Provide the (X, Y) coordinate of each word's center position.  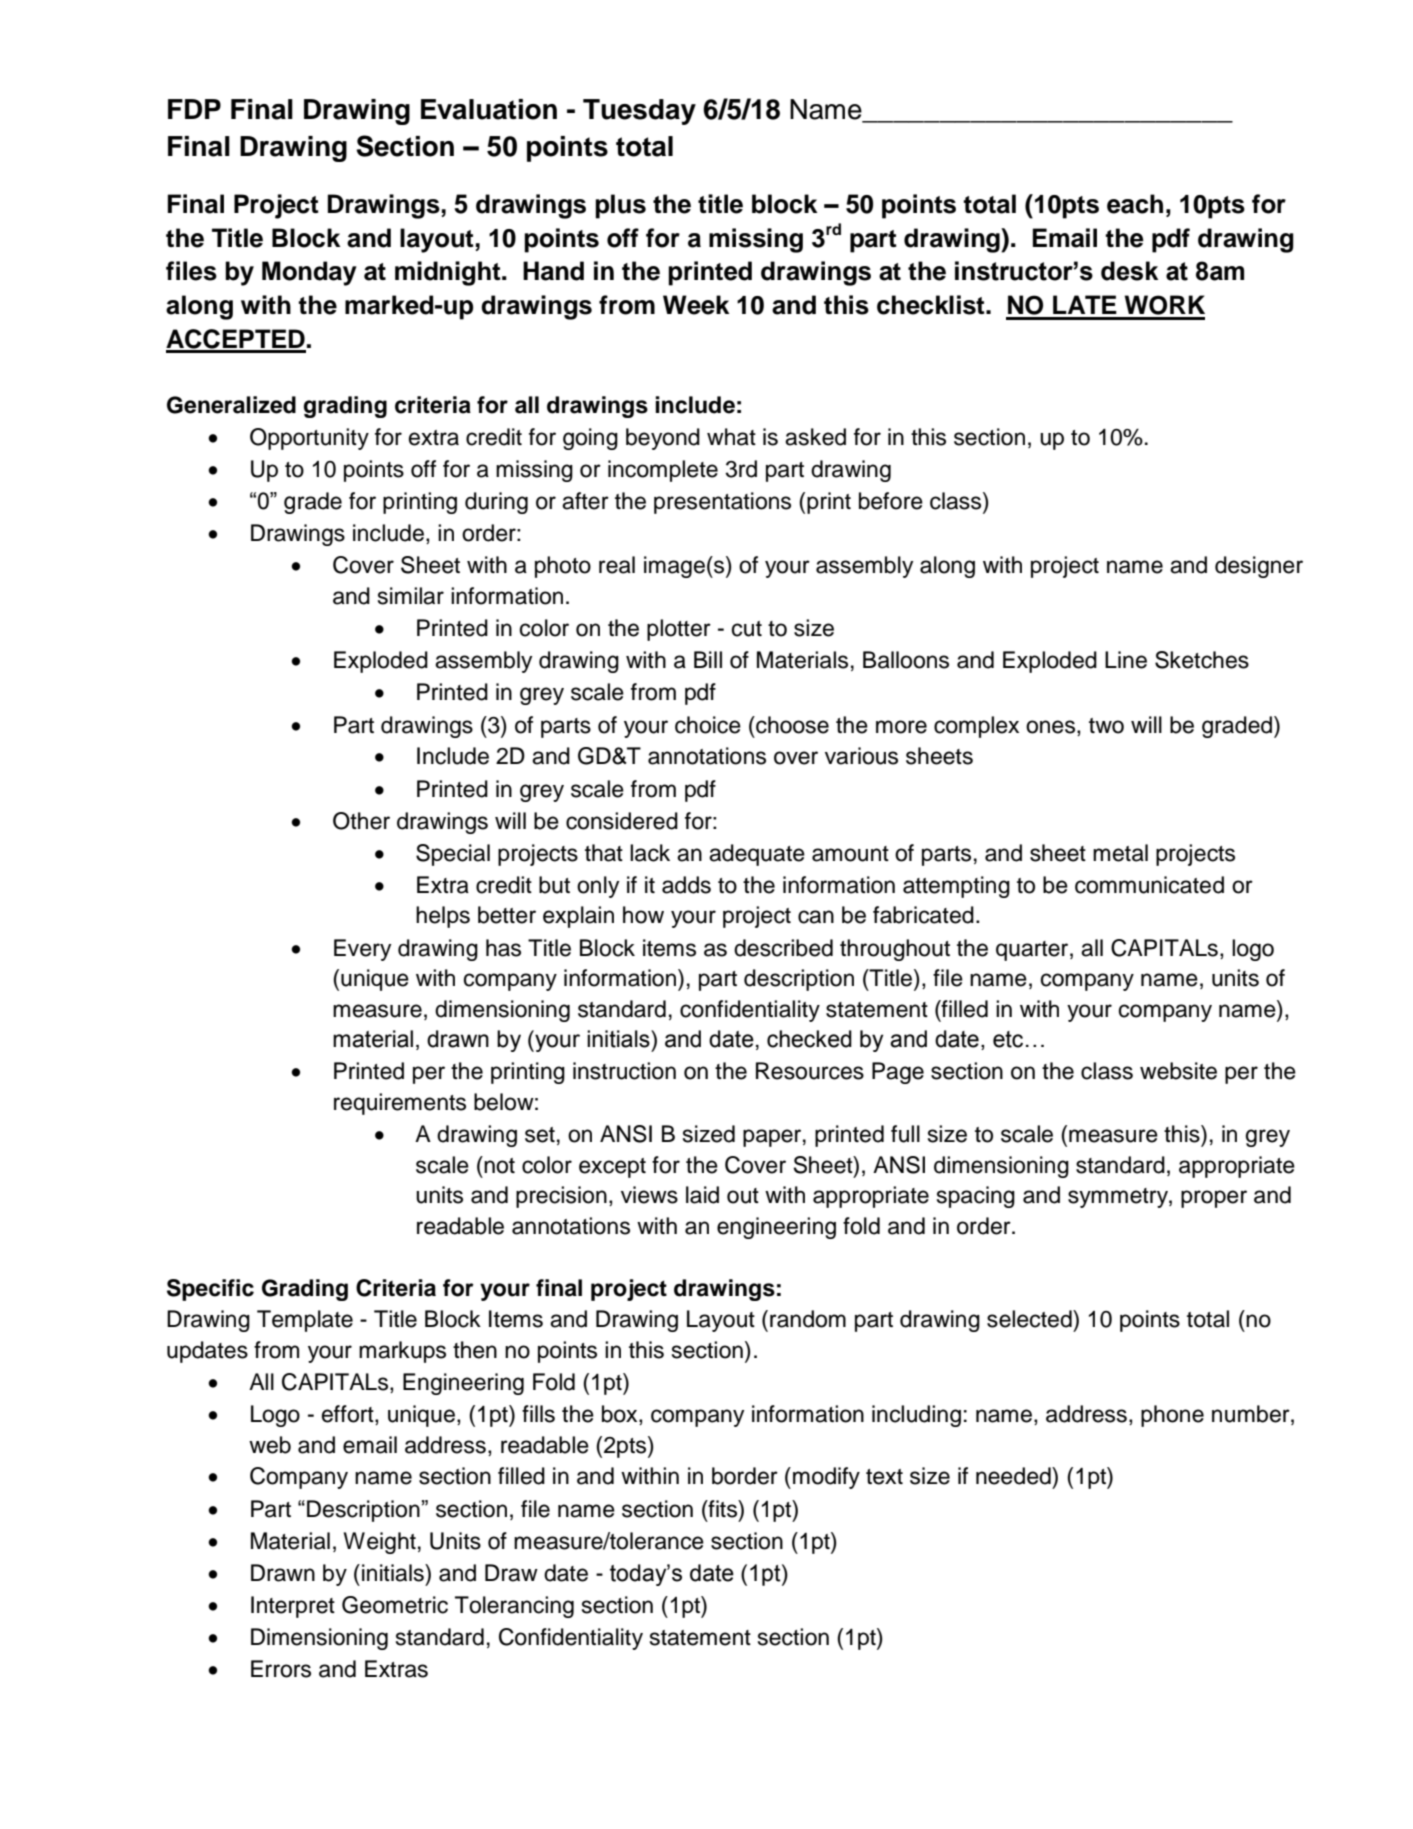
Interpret (293, 1607)
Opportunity (309, 439)
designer (1259, 567)
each (1135, 204)
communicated (1149, 885)
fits (723, 1509)
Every (362, 950)
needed (1014, 1476)
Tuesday (639, 112)
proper (1214, 1199)
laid (702, 1195)
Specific (210, 1290)
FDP (194, 109)
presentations (722, 503)
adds (686, 885)
